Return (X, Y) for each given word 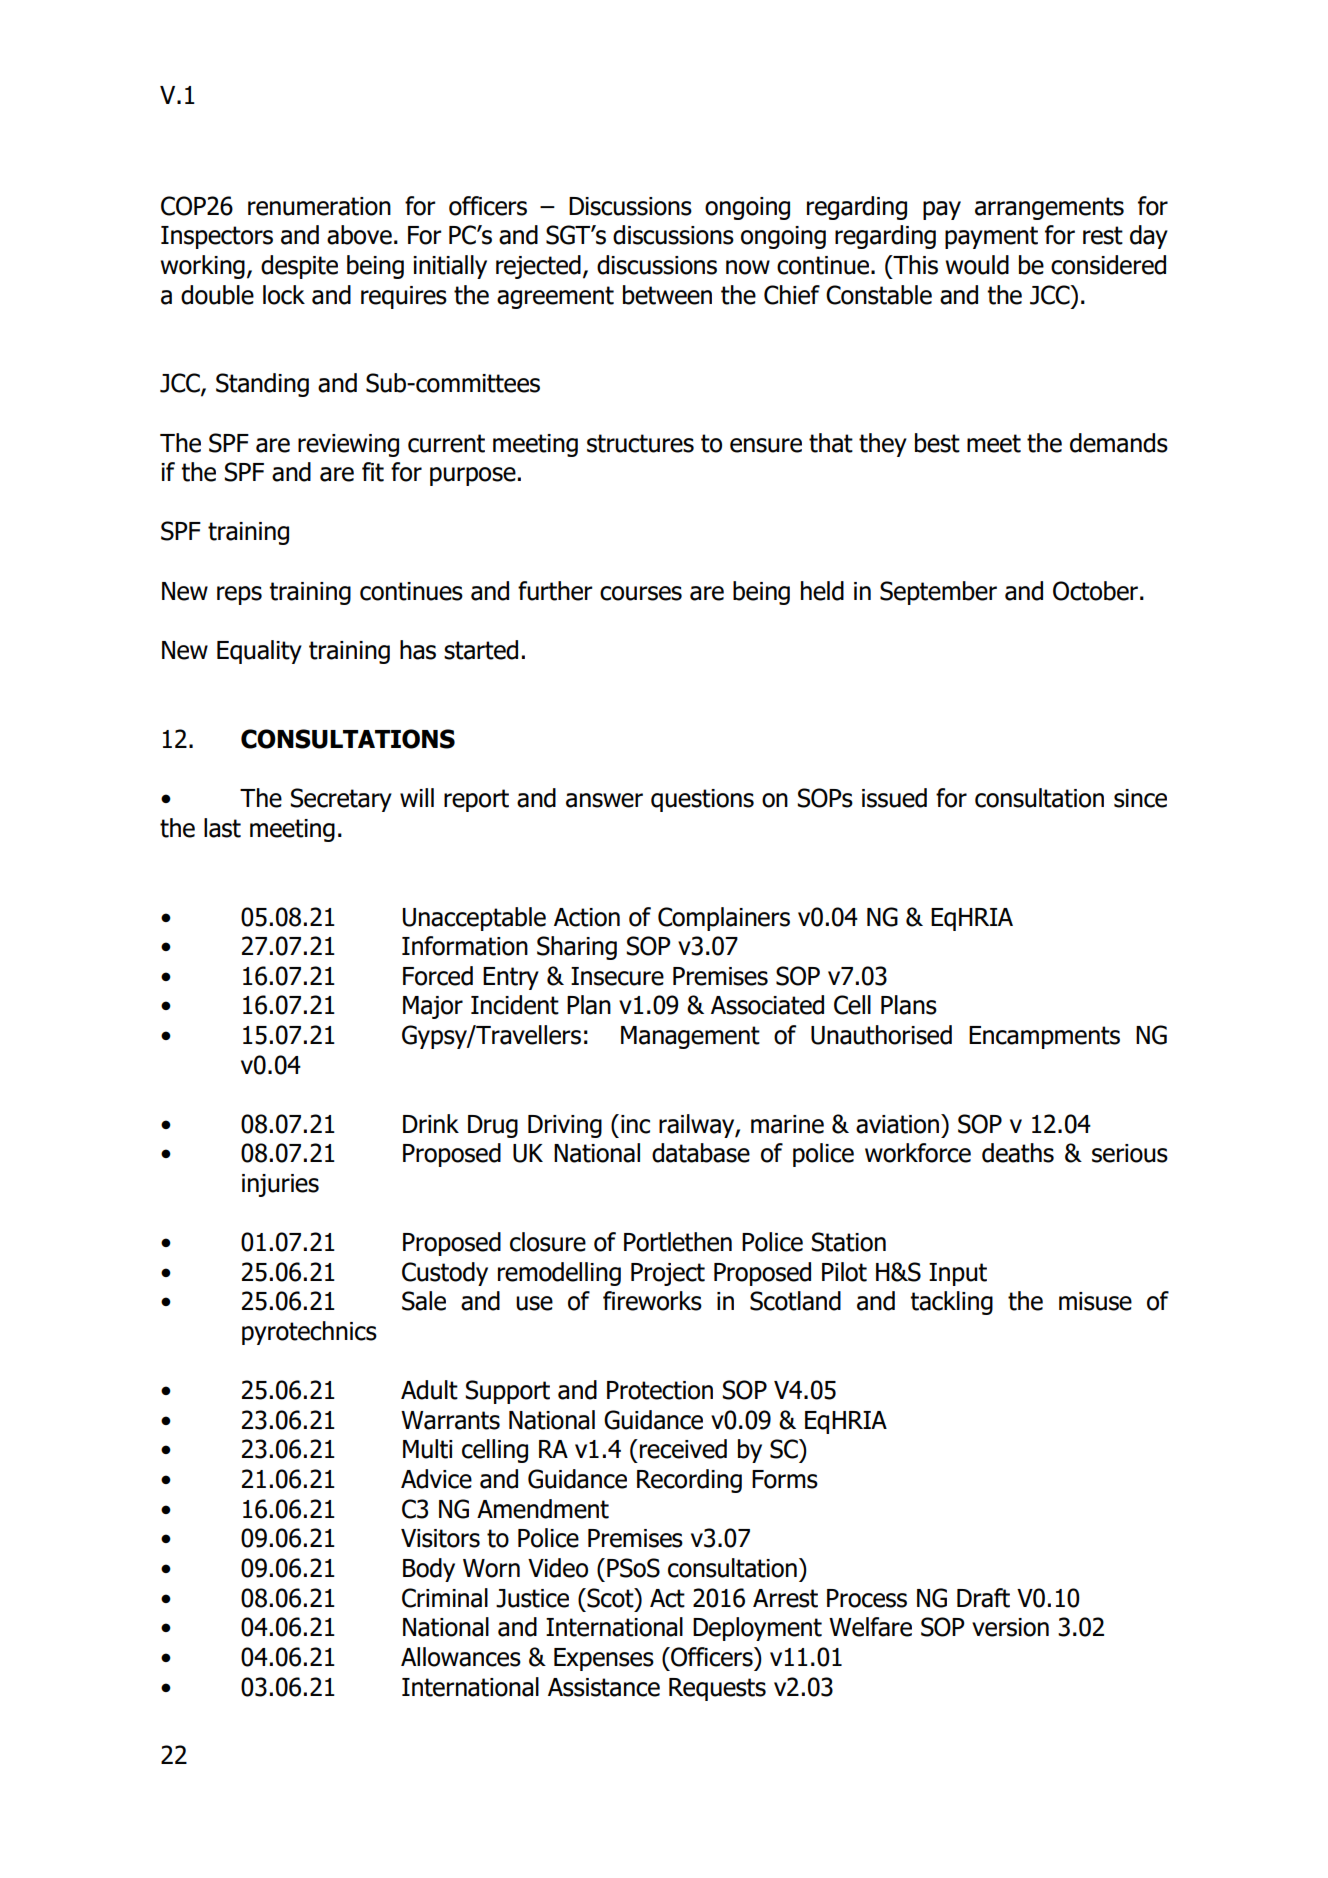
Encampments (1044, 1037)
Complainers (724, 919)
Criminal (445, 1598)
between (667, 295)
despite (299, 267)
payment (991, 237)
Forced (438, 976)
